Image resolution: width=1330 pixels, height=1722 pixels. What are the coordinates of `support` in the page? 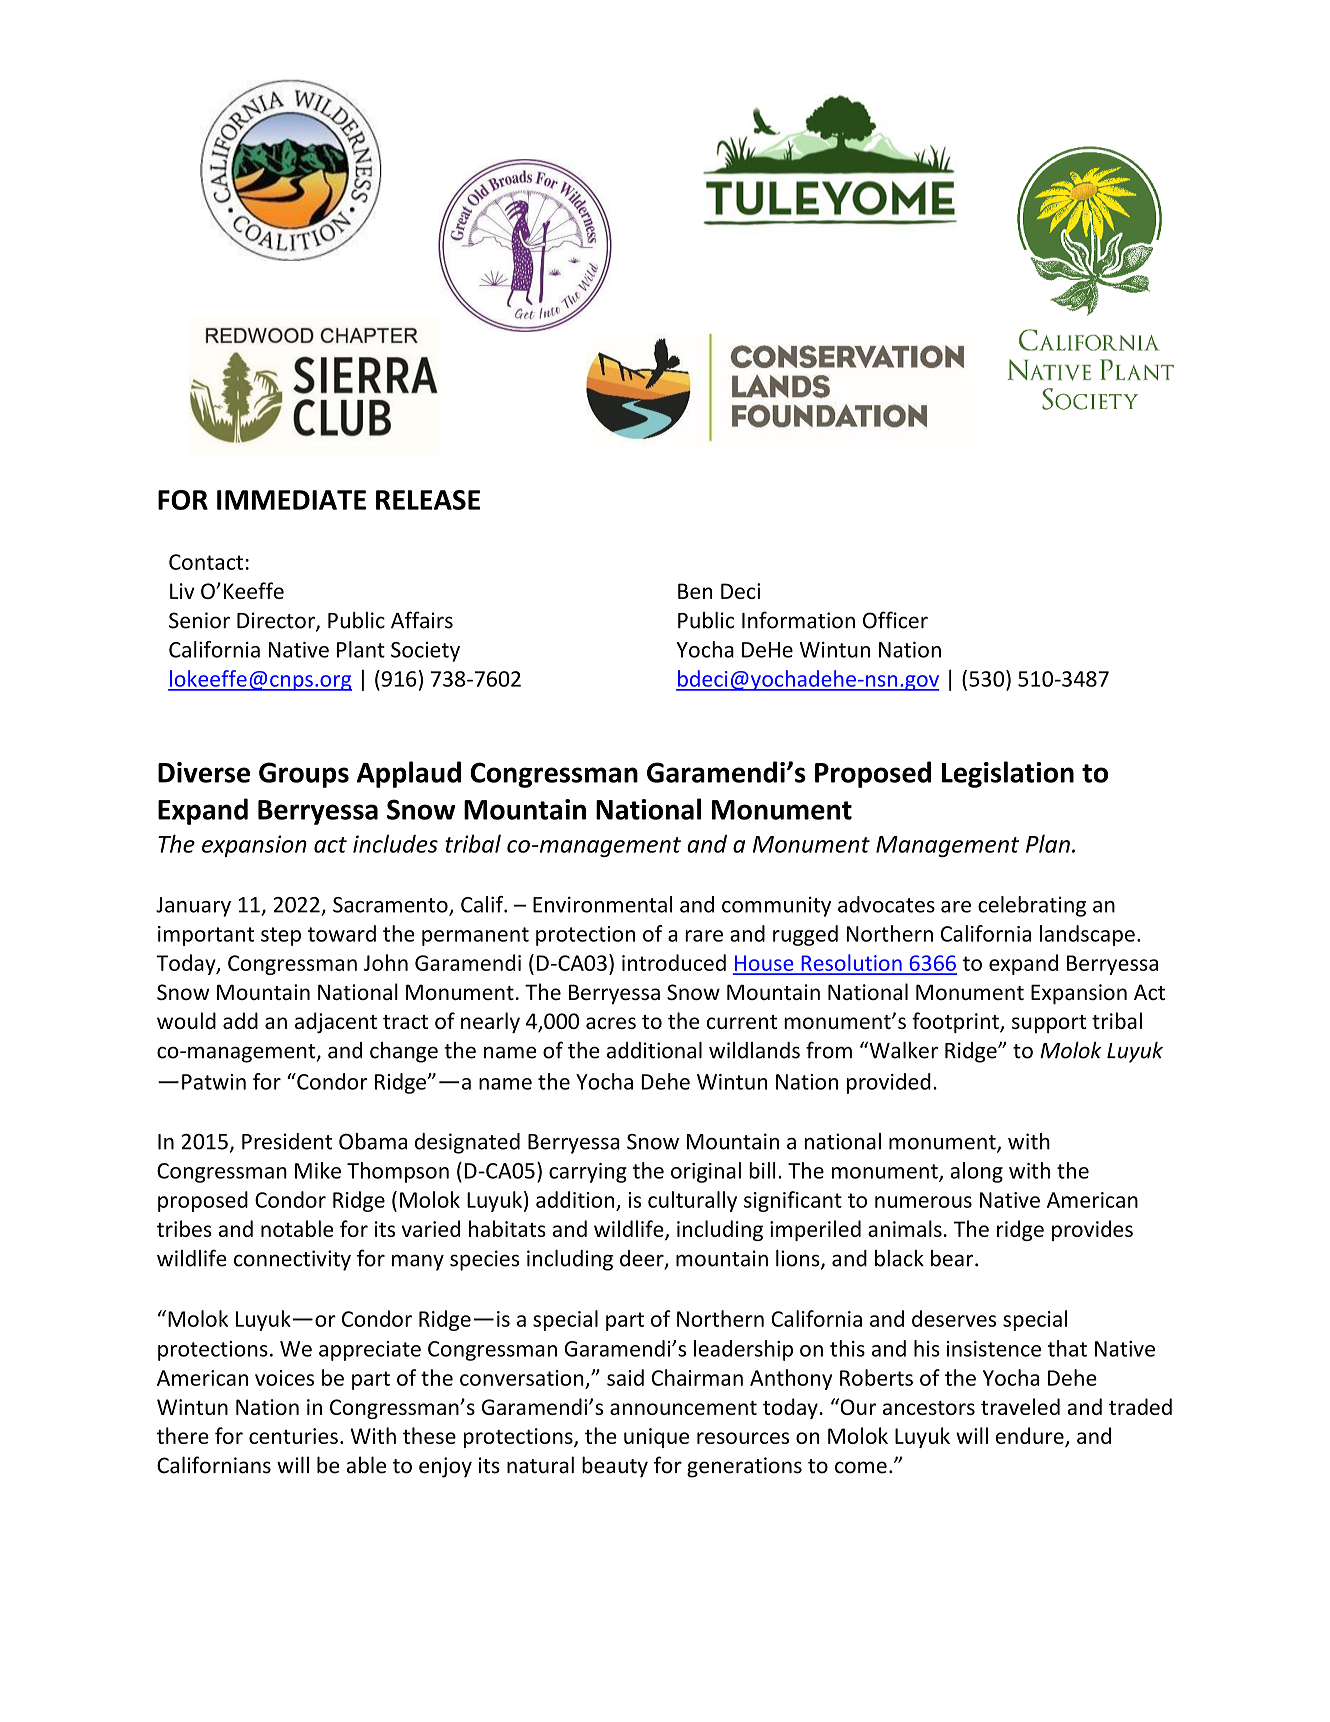 It's located at (1049, 1024).
